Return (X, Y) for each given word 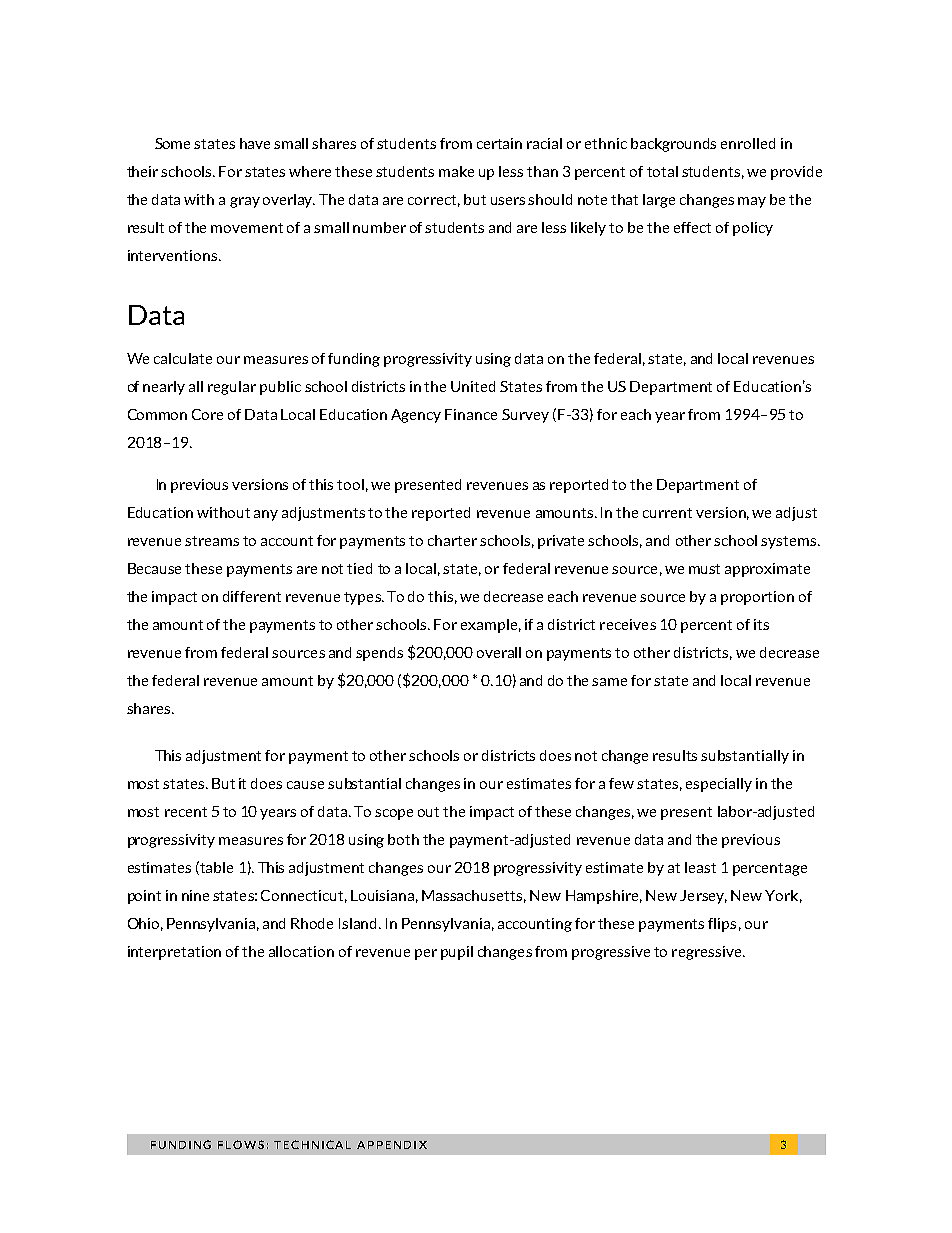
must (704, 569)
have (255, 143)
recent (186, 812)
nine (195, 895)
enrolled (748, 143)
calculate (183, 358)
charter (452, 540)
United (473, 386)
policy (753, 229)
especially (719, 785)
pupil (457, 953)
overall (499, 652)
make (456, 171)
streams (212, 541)
